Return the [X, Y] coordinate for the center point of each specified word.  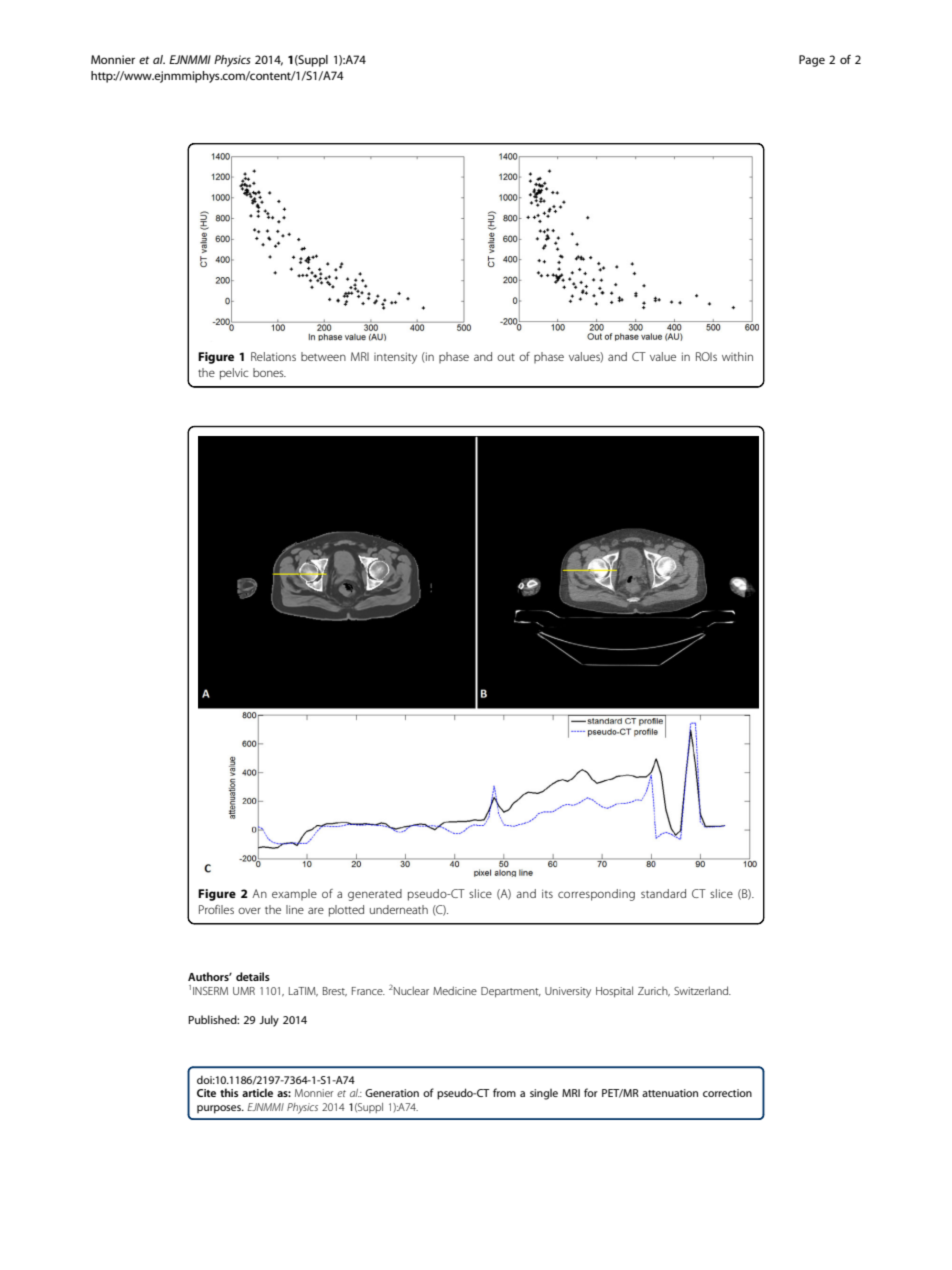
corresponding [596, 895]
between [323, 356]
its [547, 893]
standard [663, 893]
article [257, 1092]
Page [812, 61]
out [506, 357]
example [294, 894]
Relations [273, 356]
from [504, 1092]
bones [269, 372]
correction [727, 1093]
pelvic [234, 374]
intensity [395, 358]
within [737, 356]
